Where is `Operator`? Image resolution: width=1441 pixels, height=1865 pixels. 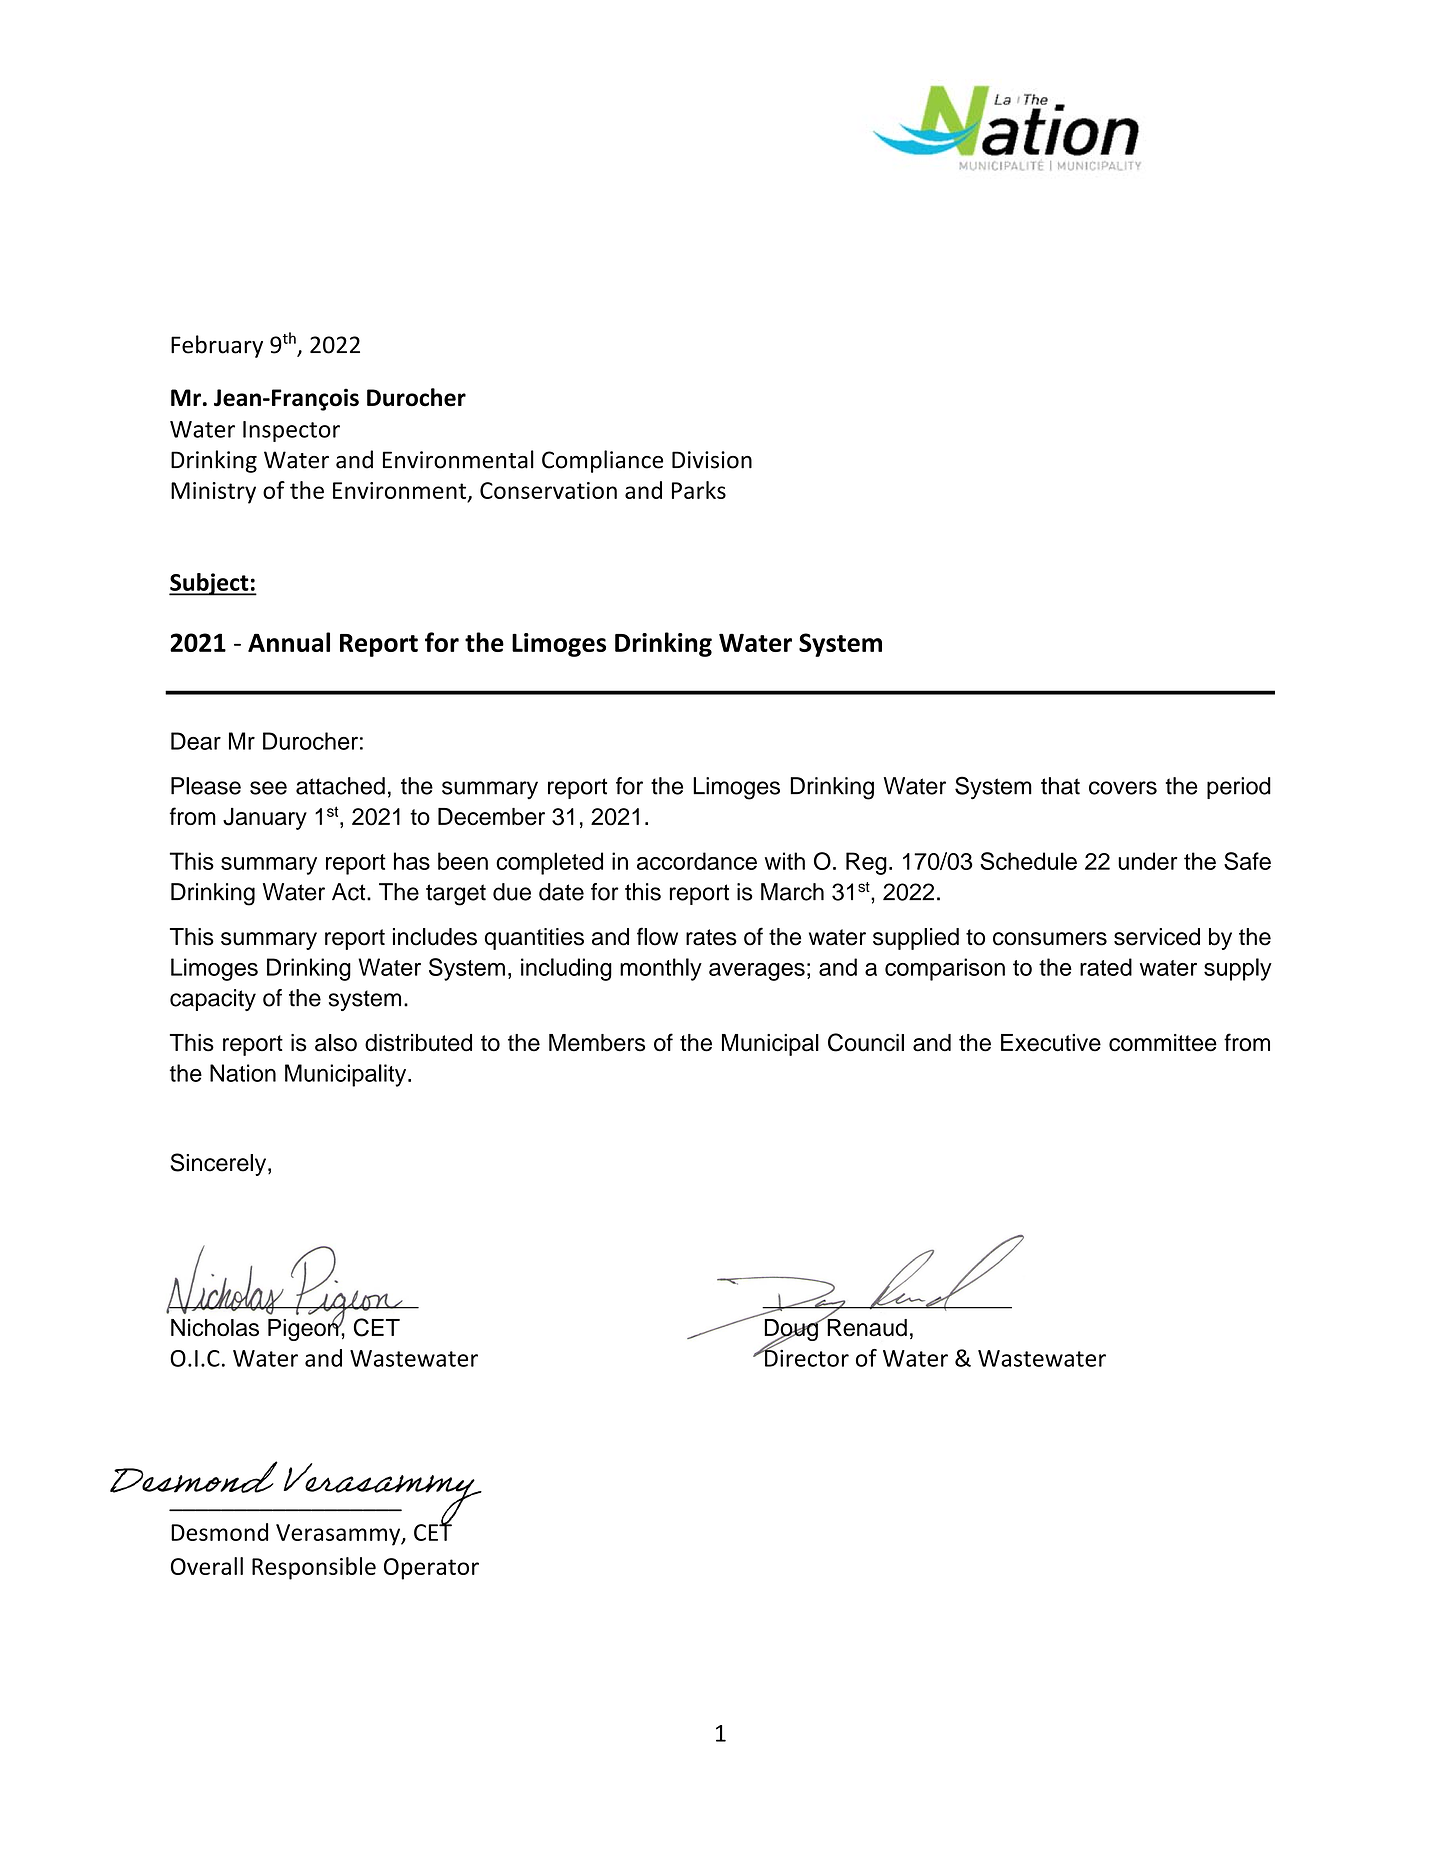
Operator is located at coordinates (431, 1569).
